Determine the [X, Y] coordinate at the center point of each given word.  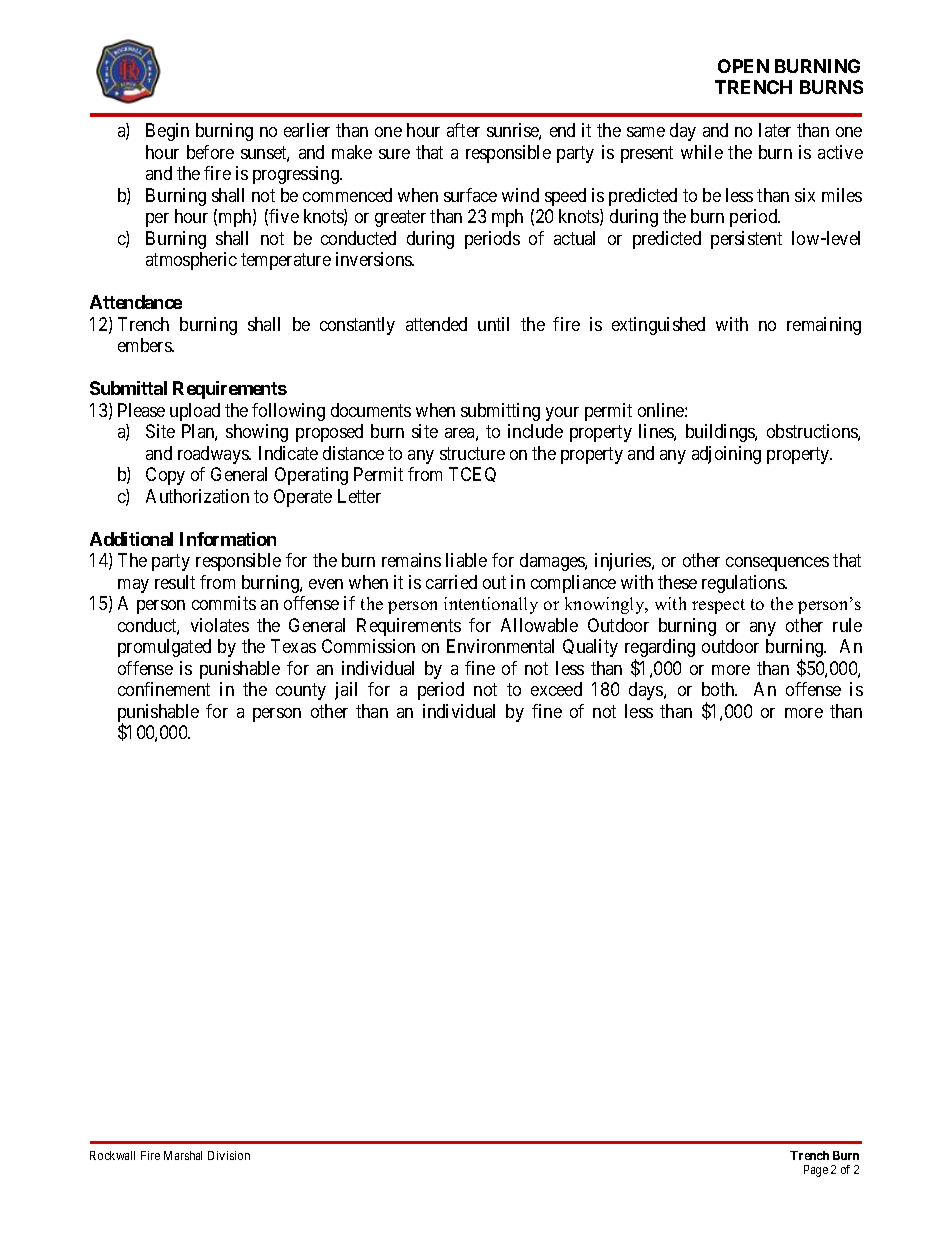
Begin [167, 132]
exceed [556, 689]
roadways [214, 455]
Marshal [183, 1155]
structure [472, 453]
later [775, 130]
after [463, 130]
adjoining [726, 455]
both [719, 689]
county [301, 691]
